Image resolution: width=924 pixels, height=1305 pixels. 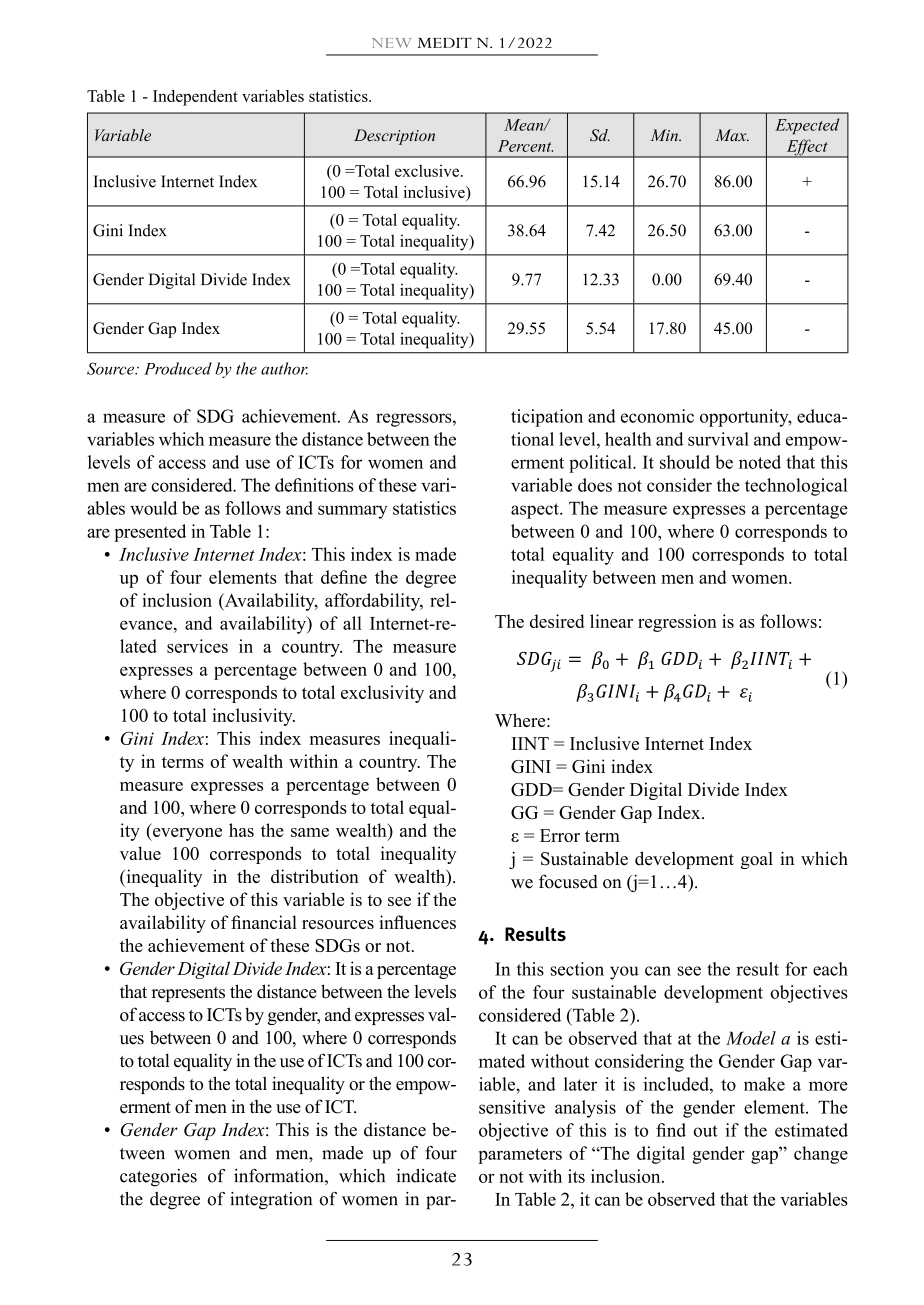 What do you see at coordinates (391, 43) in the image?
I see `NEW` at bounding box center [391, 43].
